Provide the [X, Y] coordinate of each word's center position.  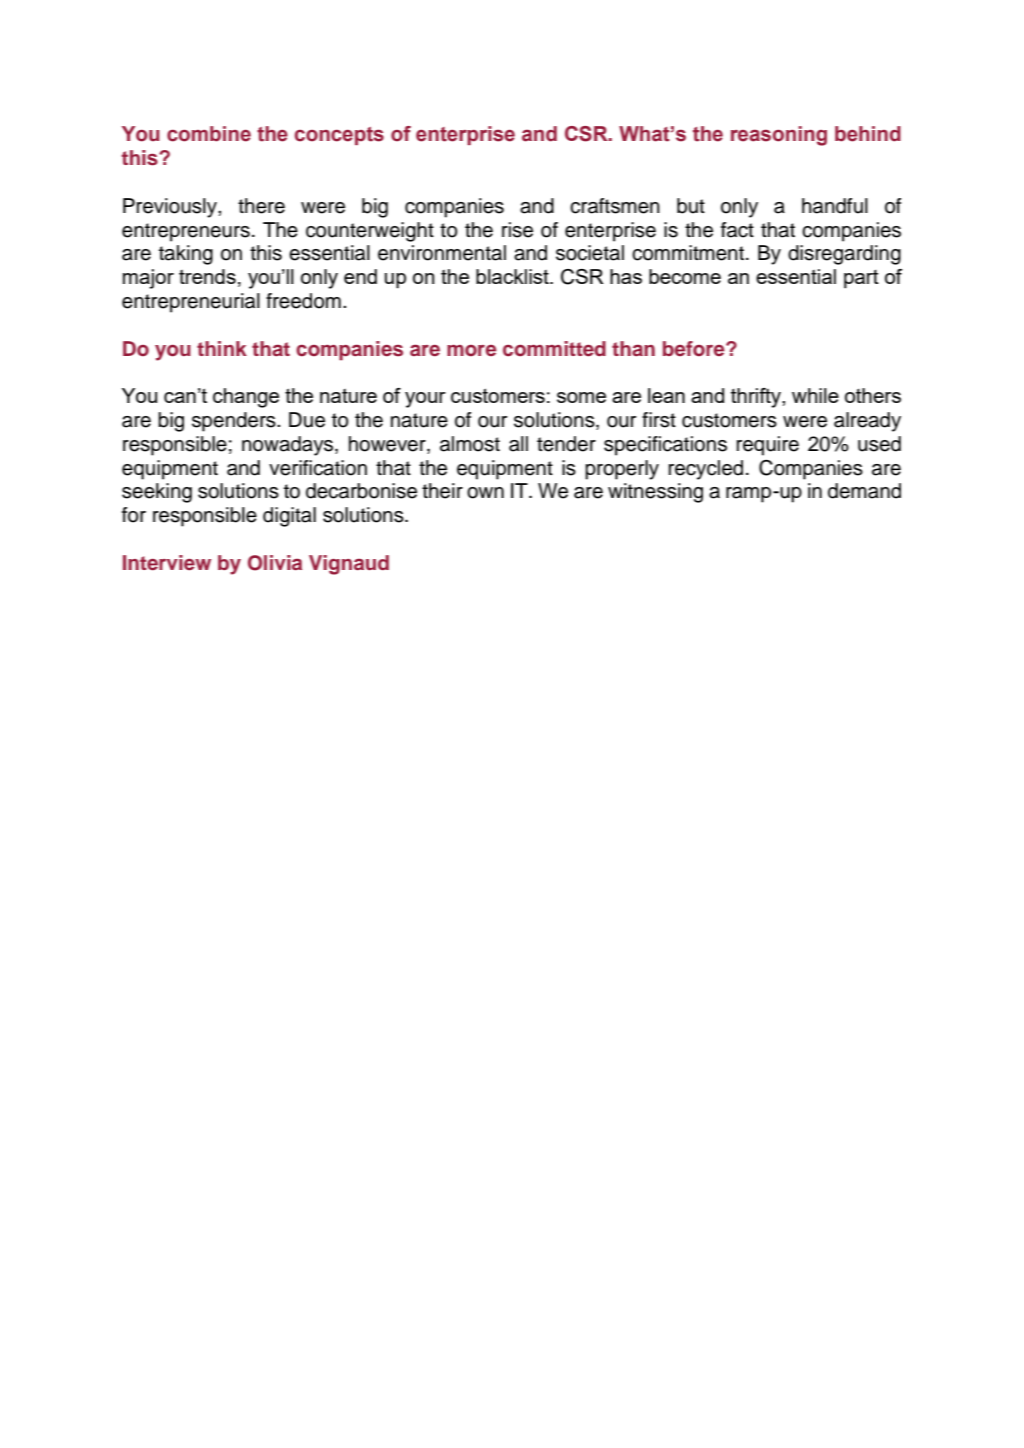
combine [209, 134]
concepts [339, 136]
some [581, 397]
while [815, 395]
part [861, 279]
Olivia [275, 563]
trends [207, 276]
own [485, 493]
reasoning [779, 136]
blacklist [513, 276]
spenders [235, 422]
